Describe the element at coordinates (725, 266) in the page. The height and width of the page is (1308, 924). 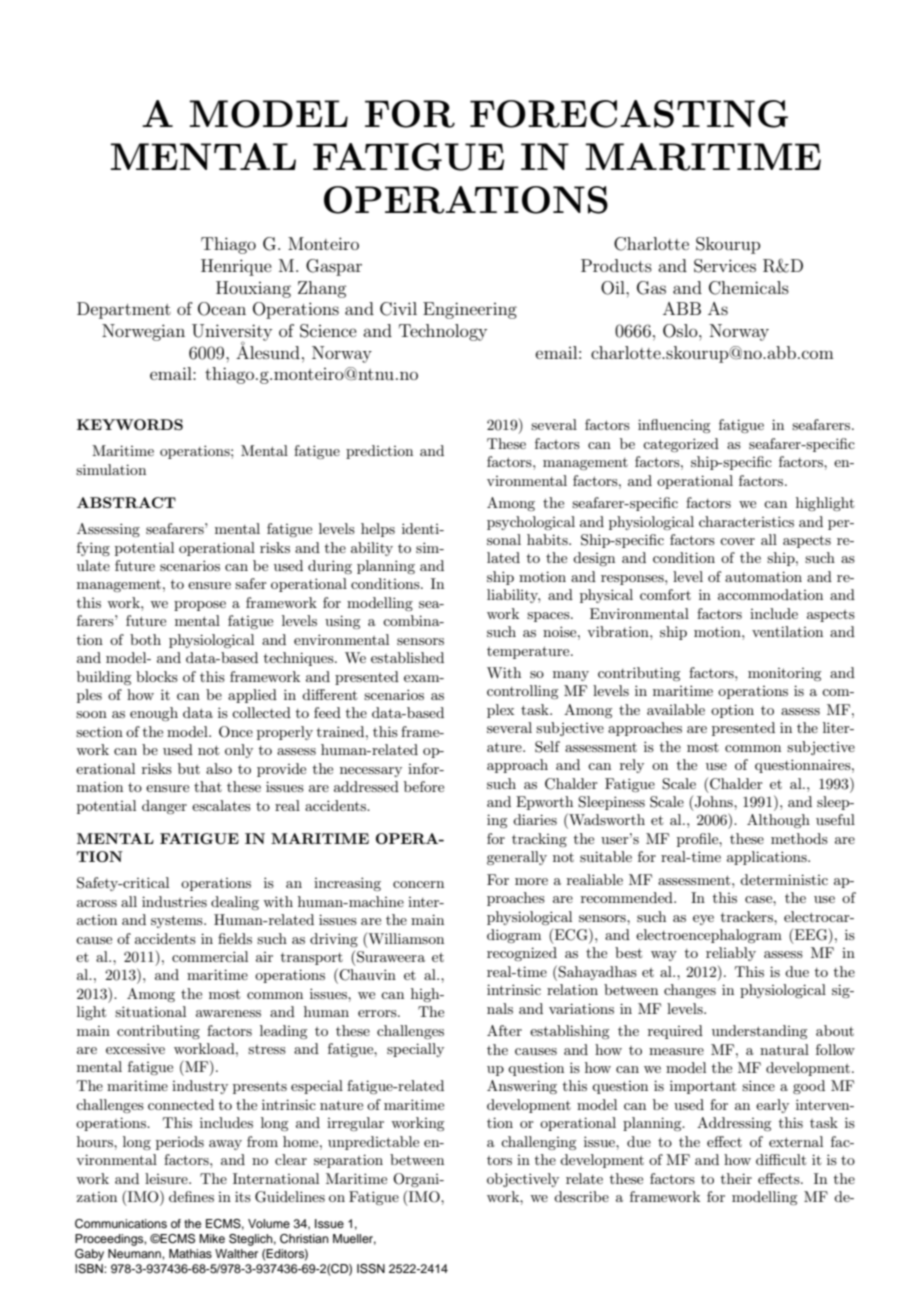
I see `Services` at that location.
